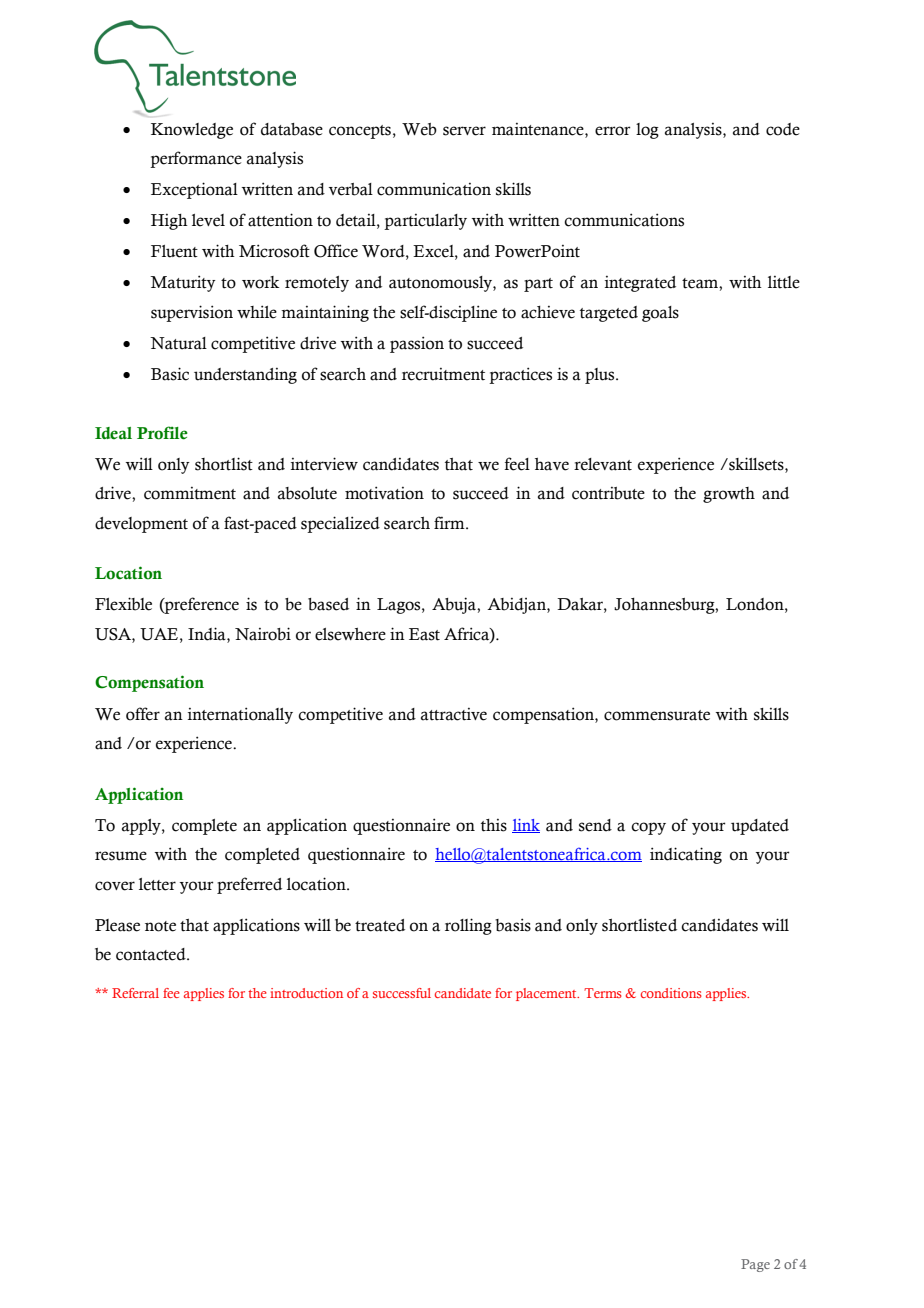 The width and height of the document is (924, 1308). What do you see at coordinates (454, 714) in the document?
I see `attractive` at bounding box center [454, 714].
